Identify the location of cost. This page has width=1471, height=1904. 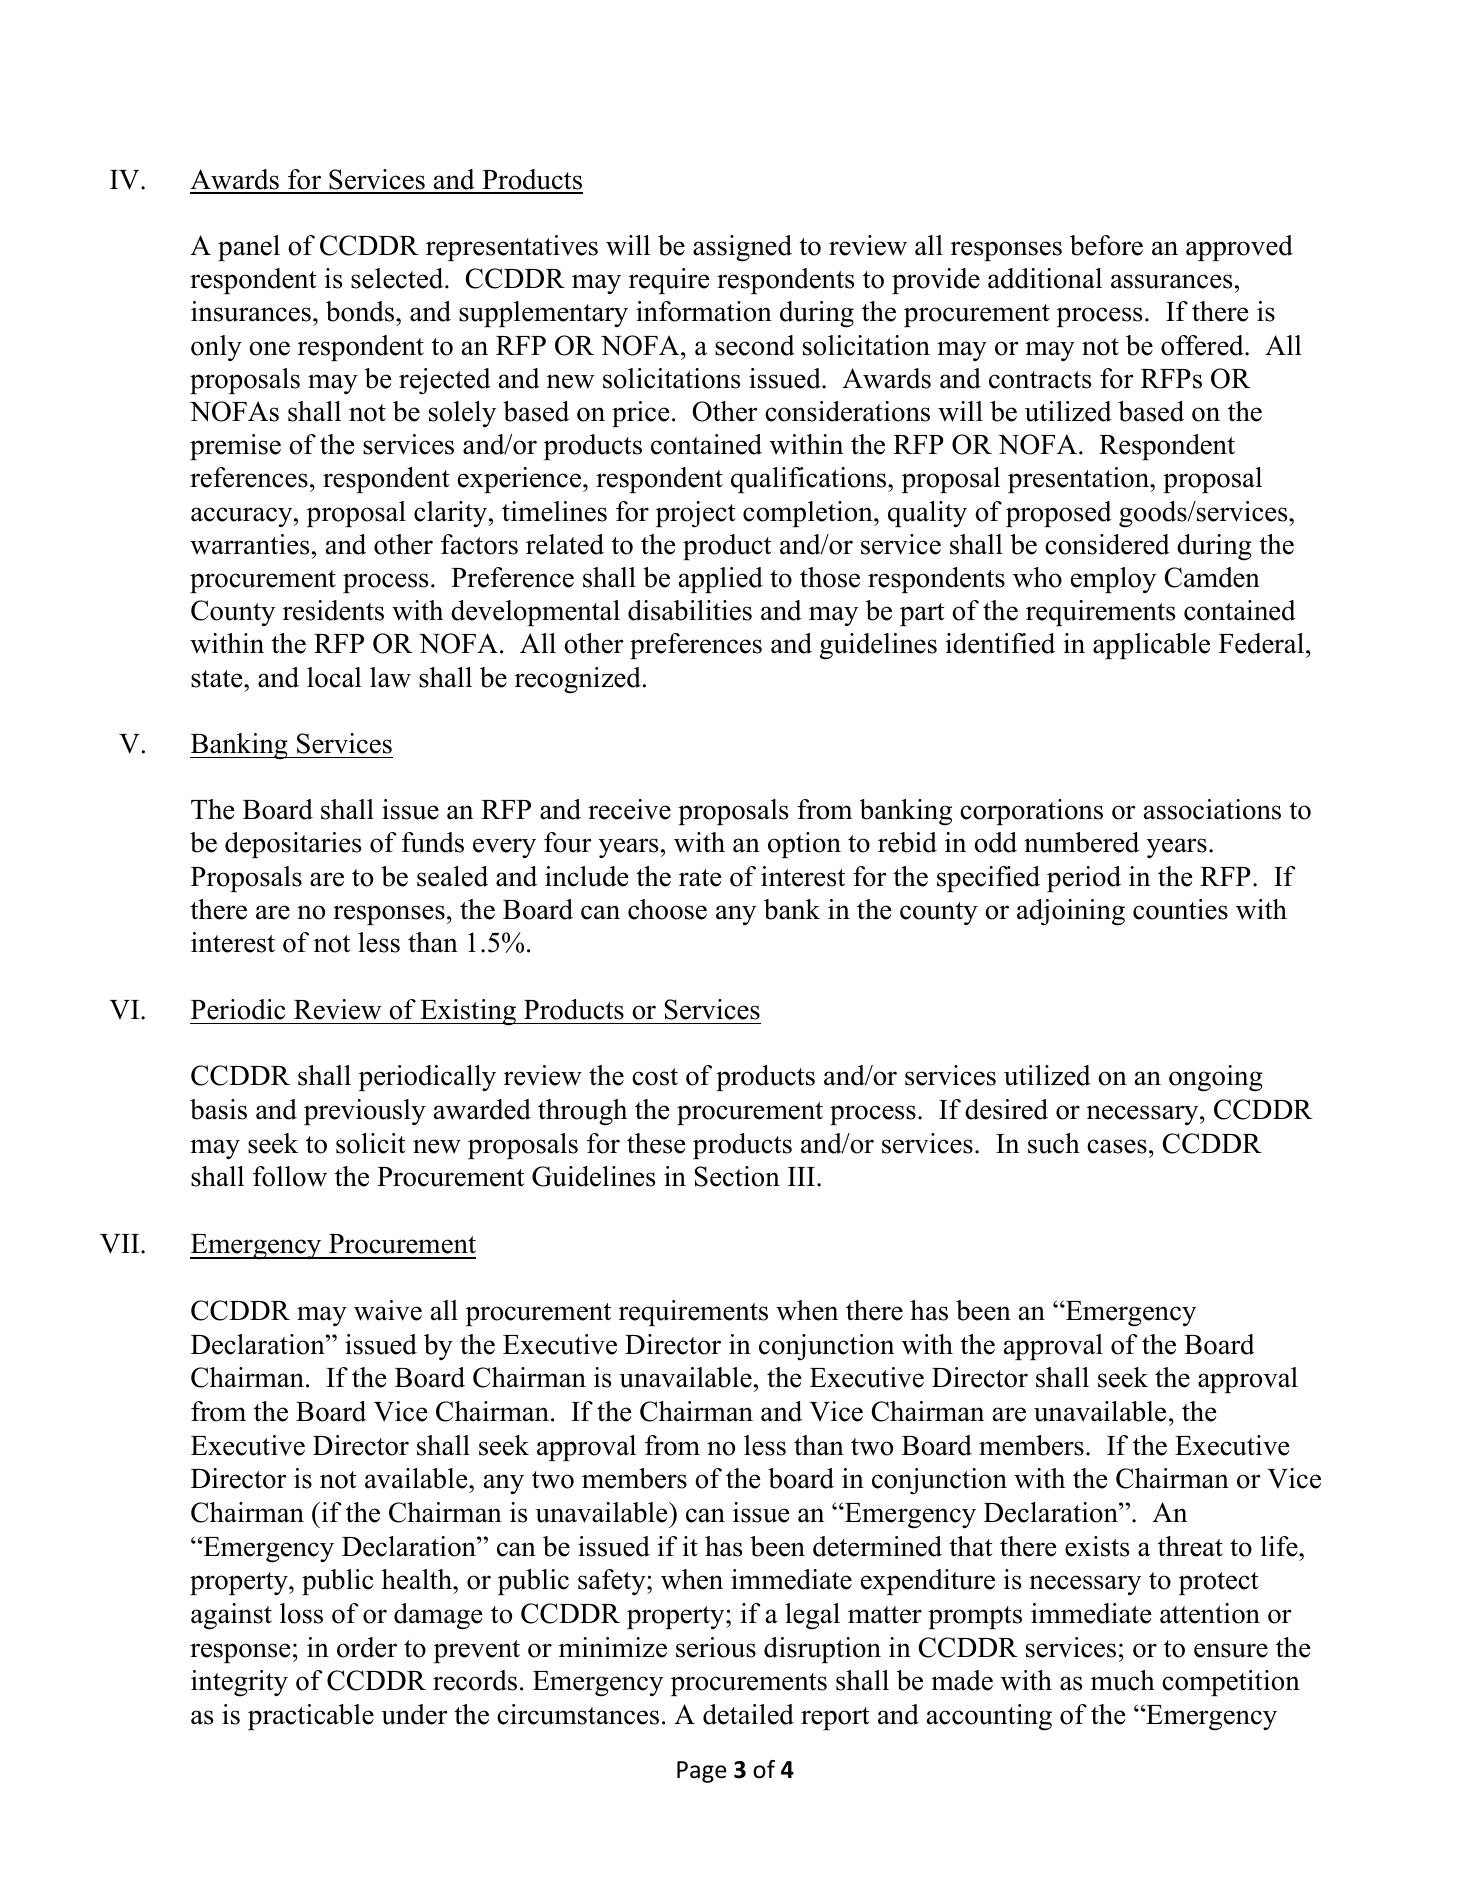
(655, 1077).
